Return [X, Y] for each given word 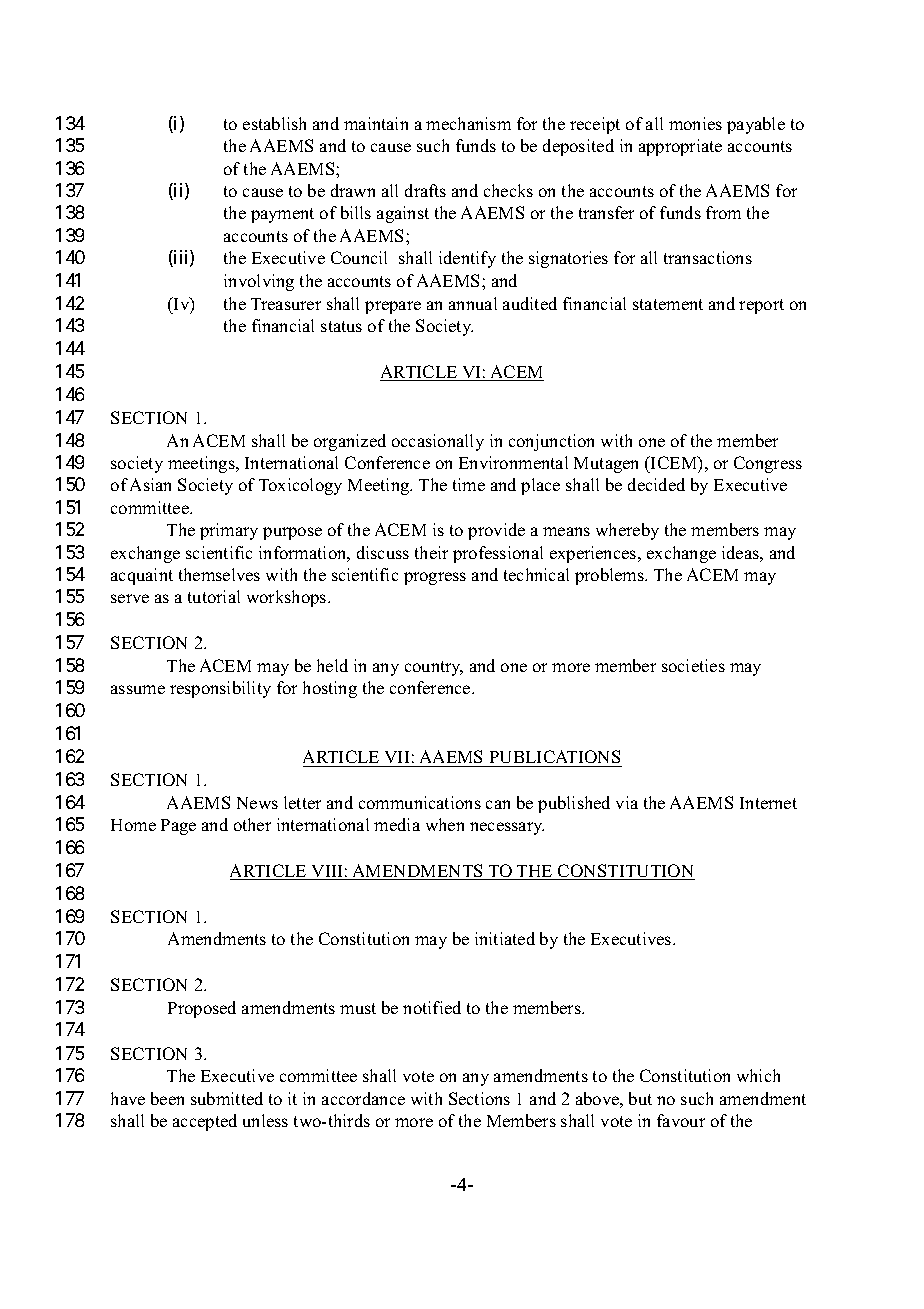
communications [420, 802]
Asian [150, 484]
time [469, 484]
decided [656, 484]
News [257, 803]
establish [274, 123]
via [627, 802]
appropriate [680, 147]
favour [681, 1120]
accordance [363, 1098]
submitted [227, 1098]
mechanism [468, 123]
